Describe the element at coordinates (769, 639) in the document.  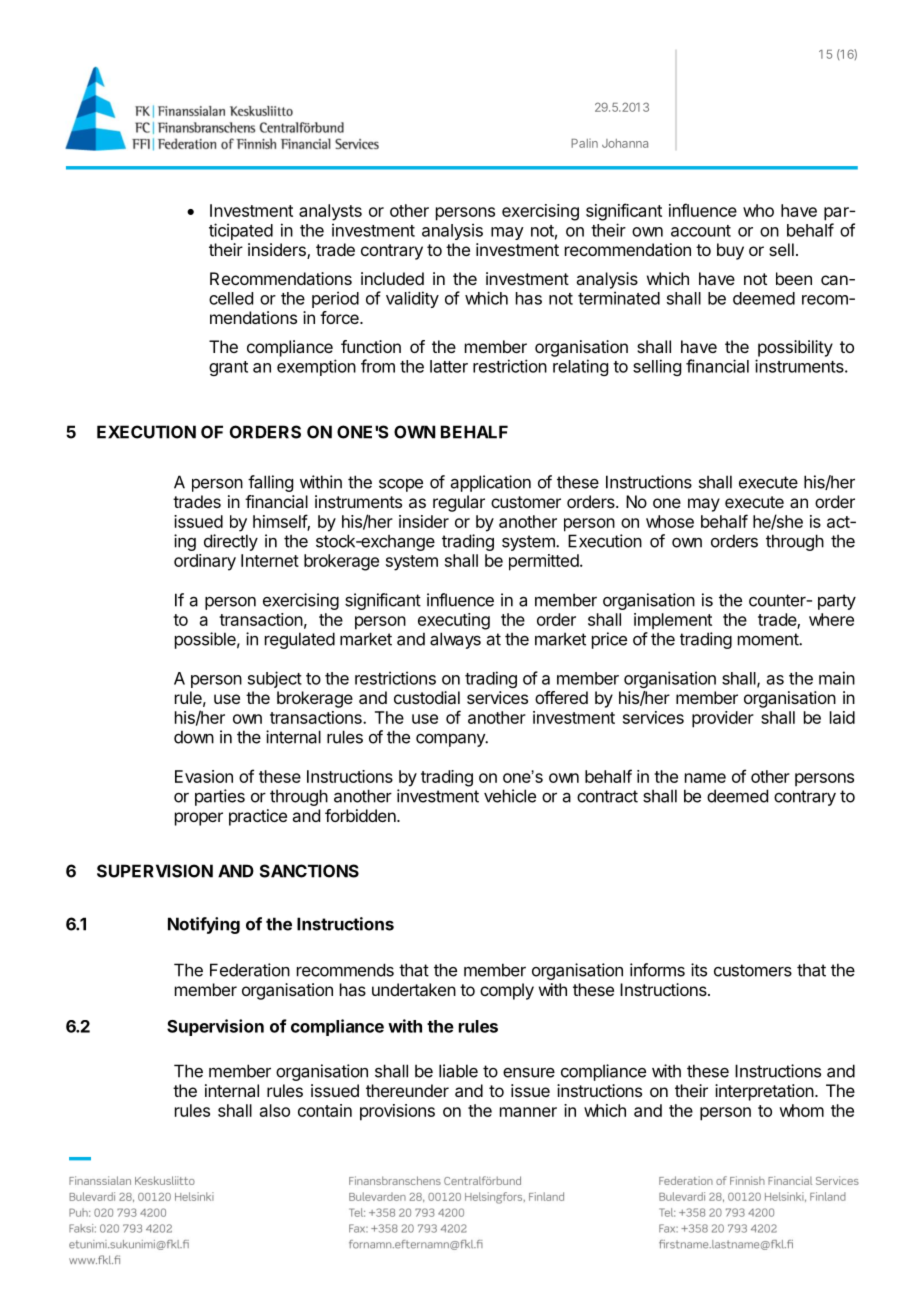
I see `moment` at that location.
